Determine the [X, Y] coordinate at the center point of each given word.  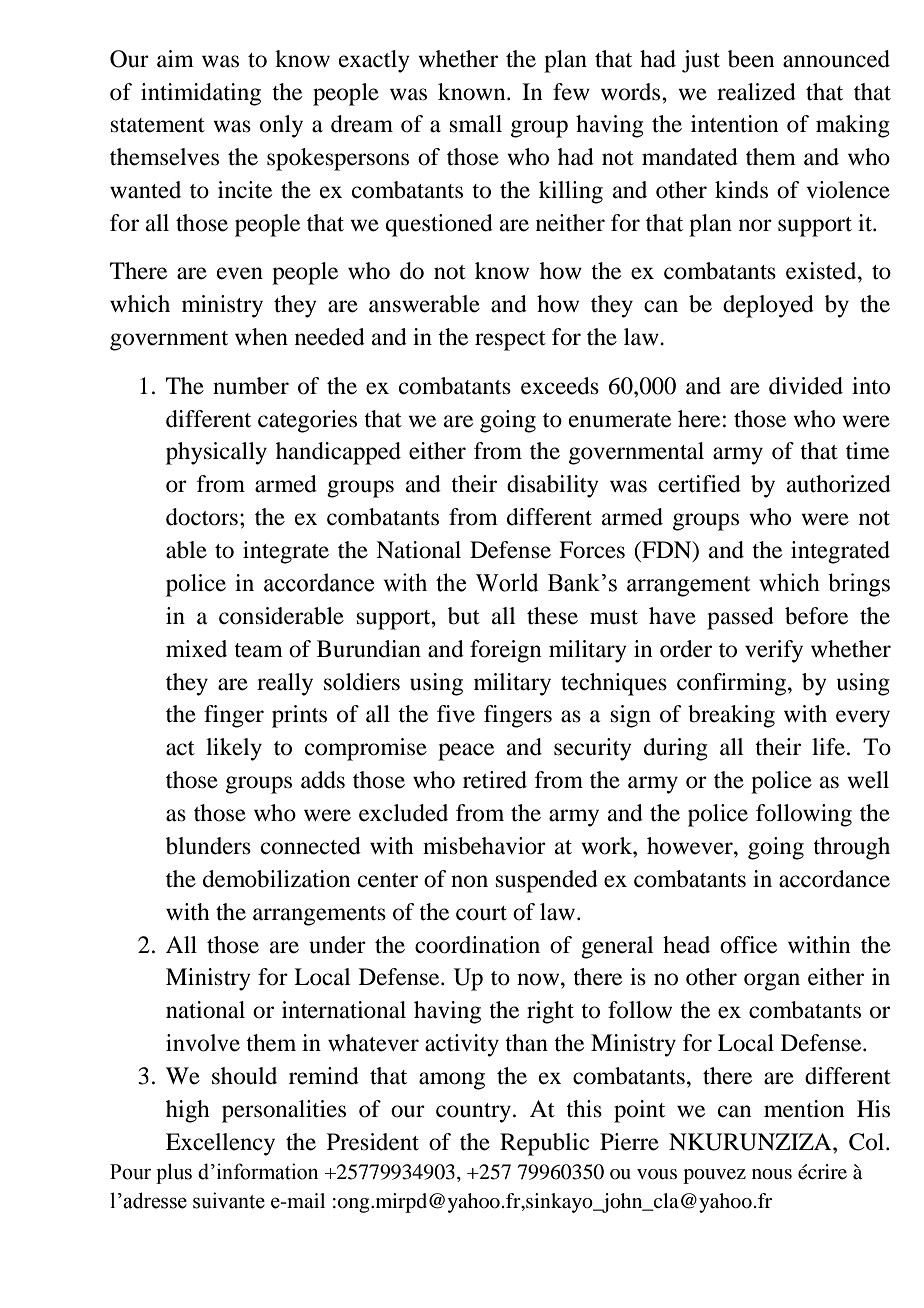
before [816, 616]
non [469, 881]
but [464, 616]
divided [806, 386]
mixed [196, 649]
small [476, 124]
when [261, 337]
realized [756, 92]
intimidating [201, 94]
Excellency [220, 1144]
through [851, 848]
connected [311, 846]
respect [510, 341]
